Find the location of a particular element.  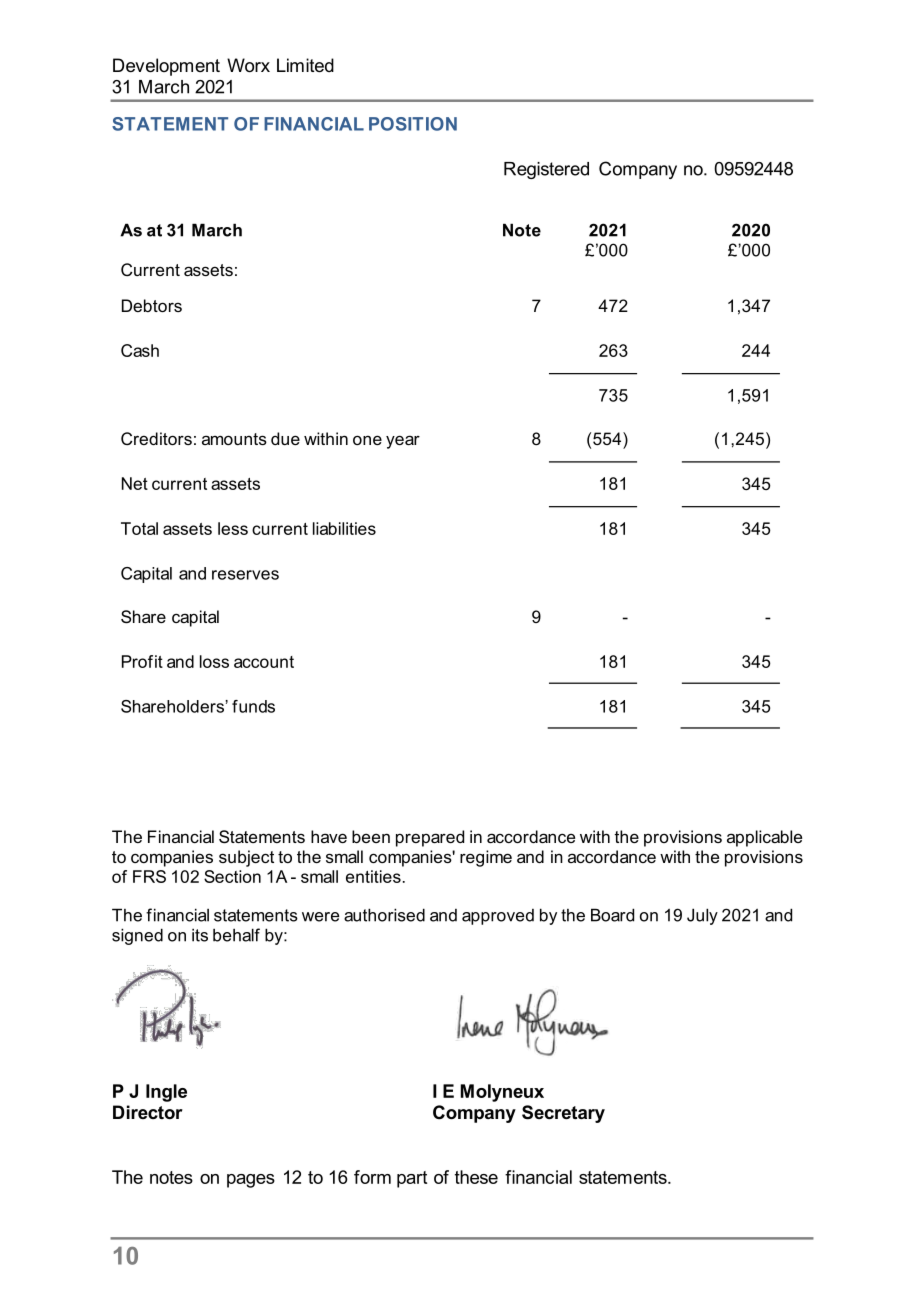

these is located at coordinates (476, 1177).
